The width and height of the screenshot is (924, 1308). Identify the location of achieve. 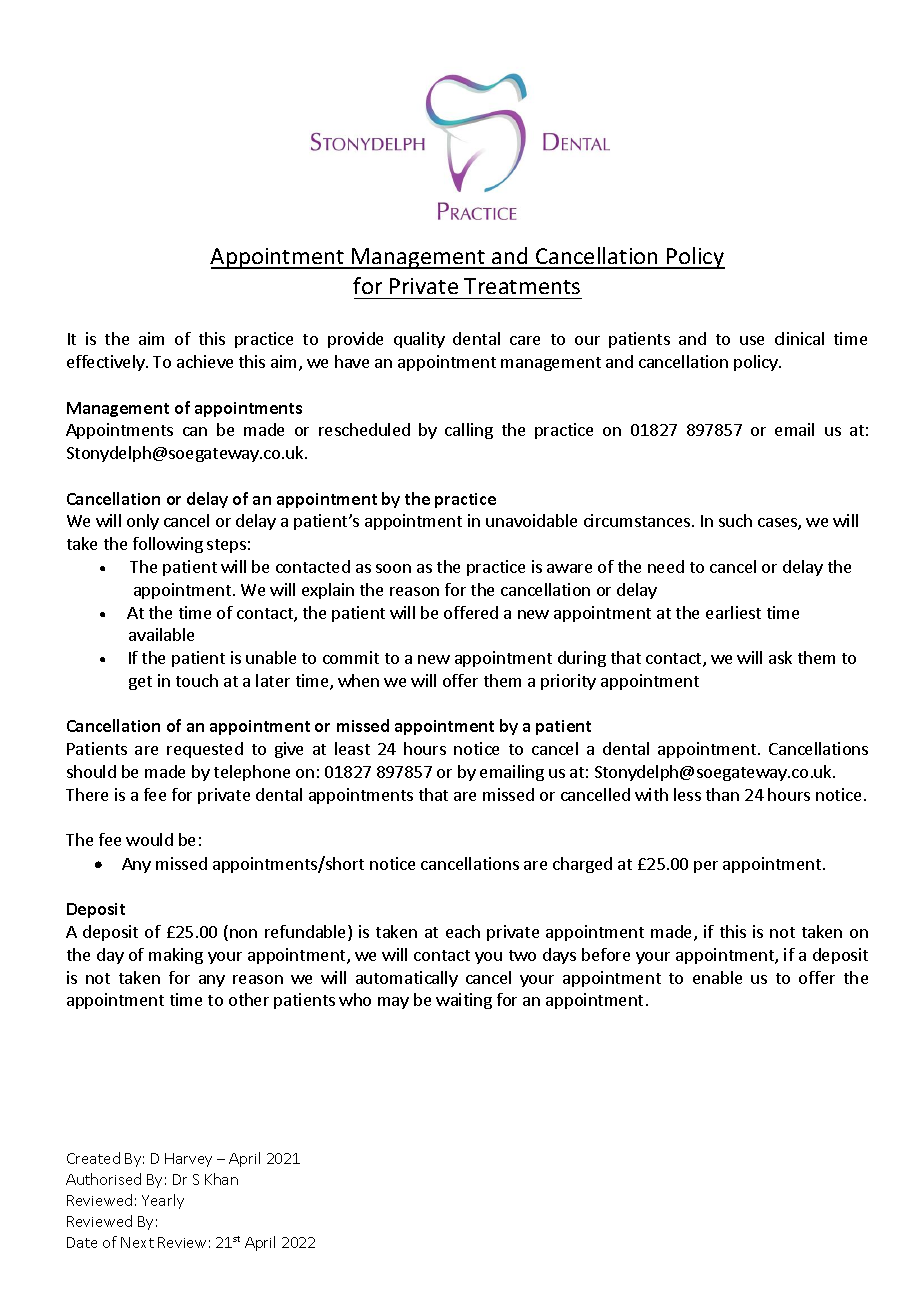
(205, 361).
